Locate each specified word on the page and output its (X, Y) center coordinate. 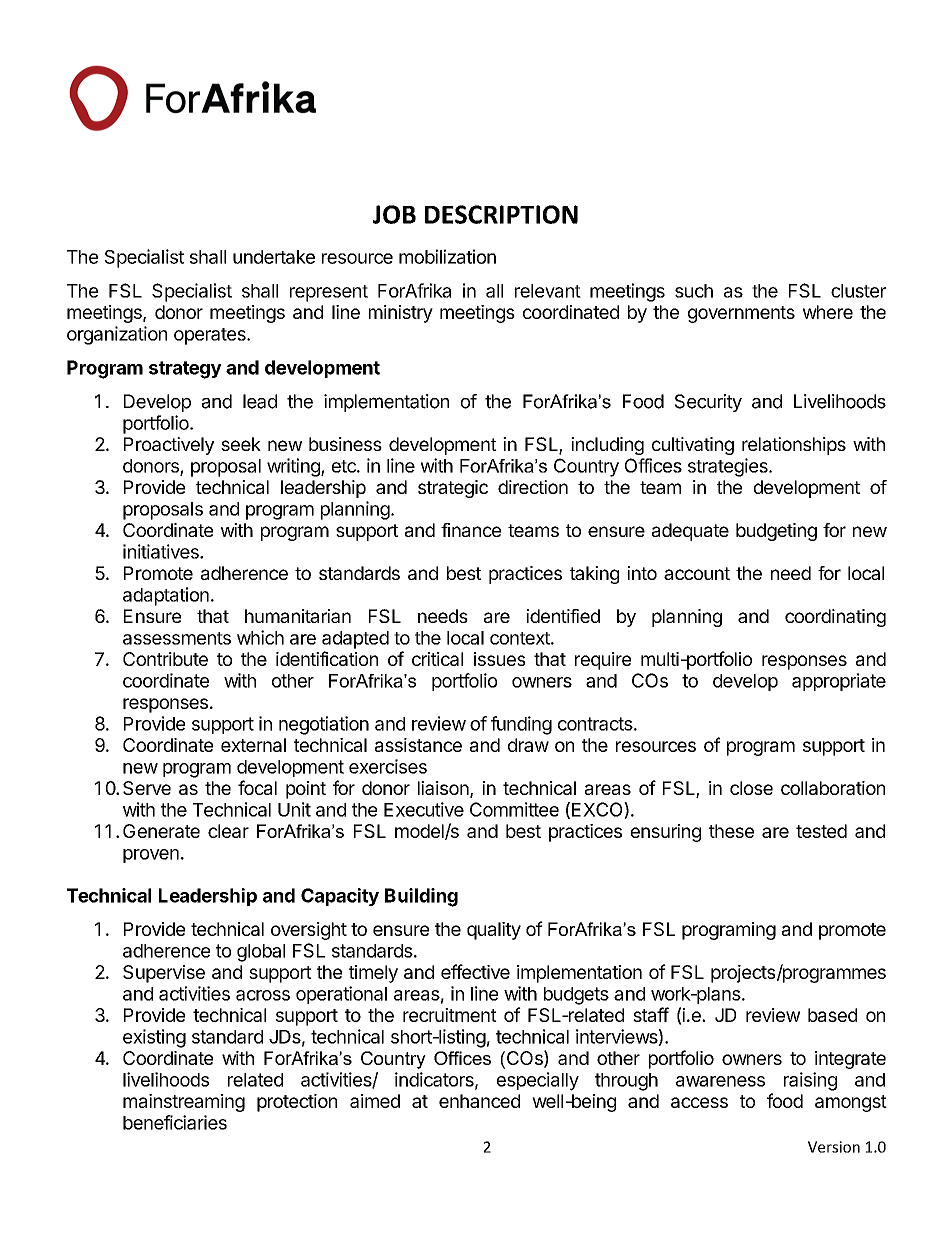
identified (563, 616)
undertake (274, 257)
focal (257, 787)
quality (494, 931)
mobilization (447, 256)
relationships (794, 446)
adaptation (166, 596)
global (261, 953)
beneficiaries (175, 1122)
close (751, 788)
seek (241, 444)
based (832, 1015)
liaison (443, 788)
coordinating (835, 618)
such (694, 291)
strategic (453, 489)
